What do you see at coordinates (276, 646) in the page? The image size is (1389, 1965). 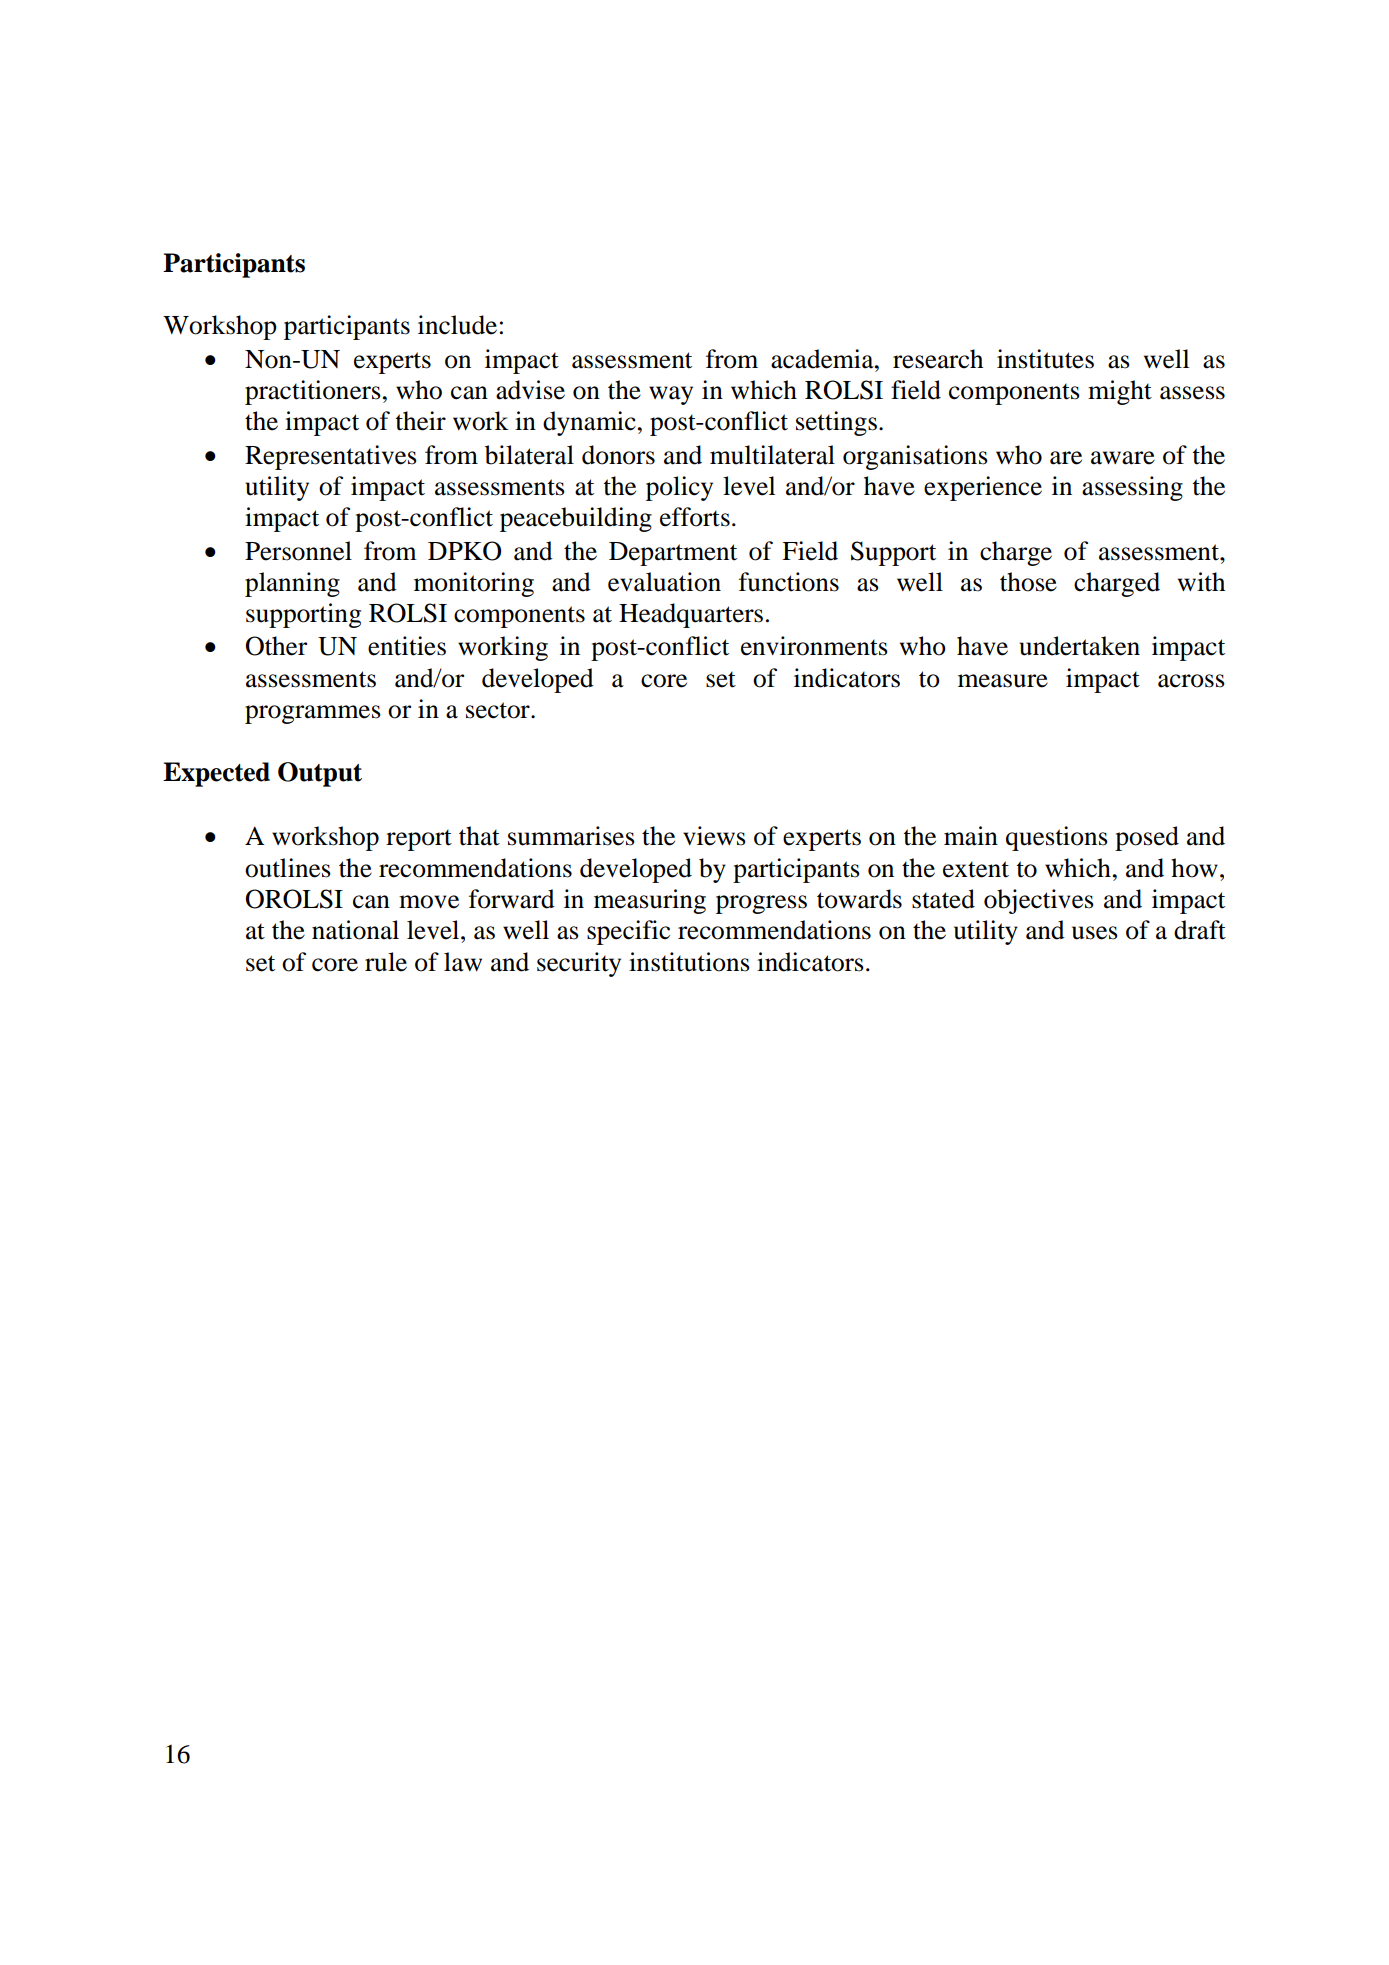 I see `Other` at bounding box center [276, 646].
